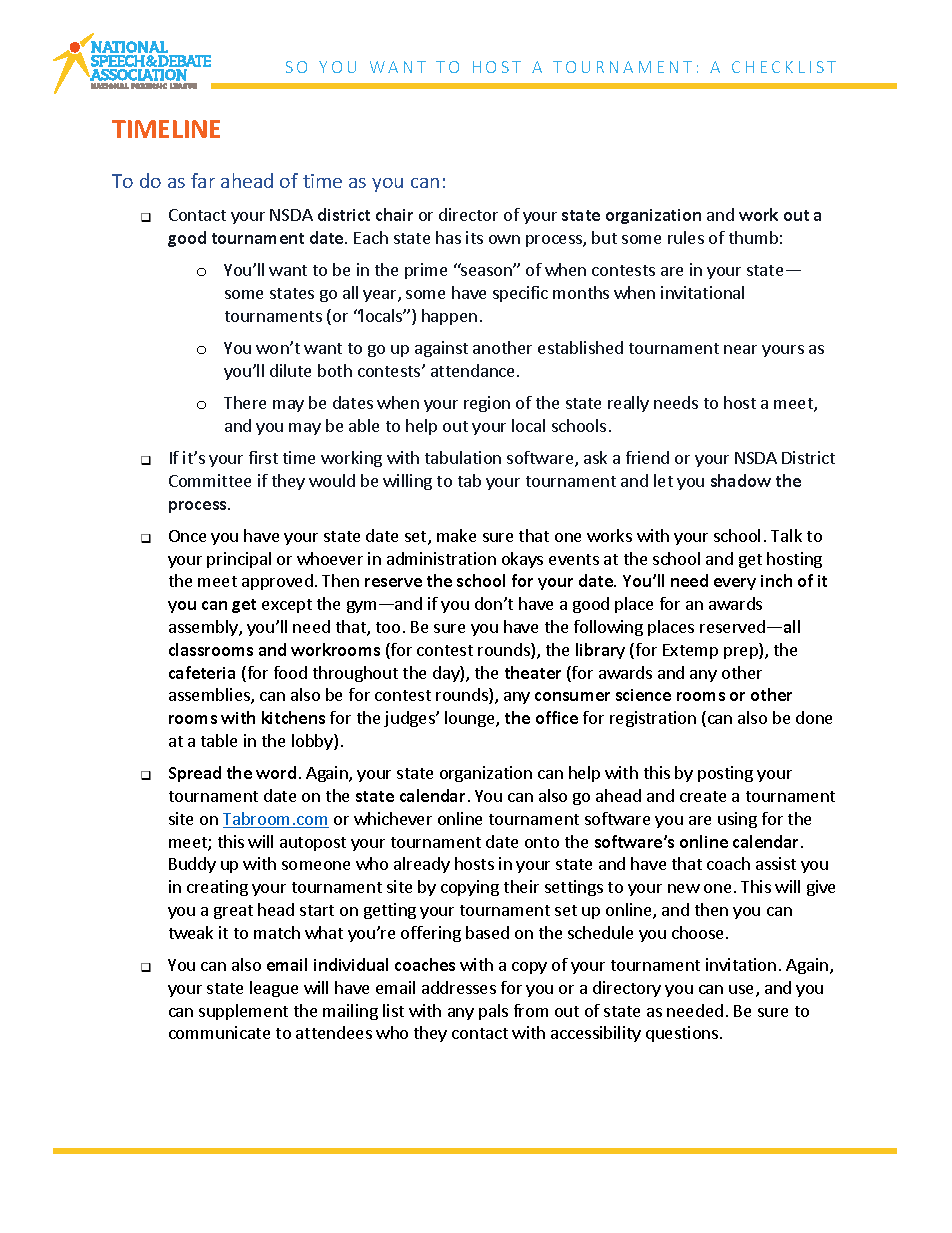 The width and height of the screenshot is (952, 1233). What do you see at coordinates (753, 237) in the screenshot?
I see `thumb` at bounding box center [753, 237].
